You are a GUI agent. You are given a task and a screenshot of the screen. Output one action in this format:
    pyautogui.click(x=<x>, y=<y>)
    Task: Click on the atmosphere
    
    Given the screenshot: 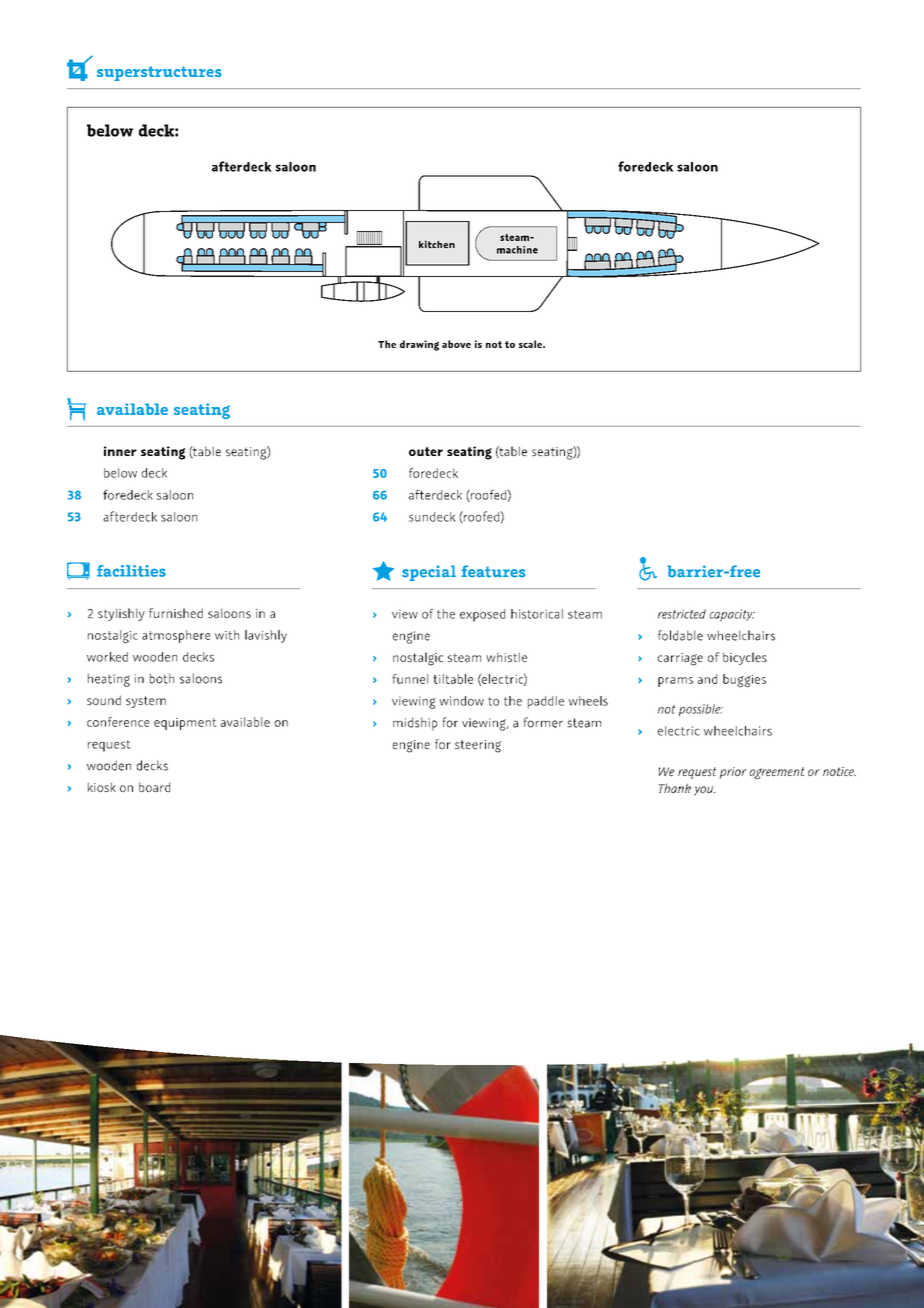 What is the action you would take?
    pyautogui.click(x=176, y=636)
